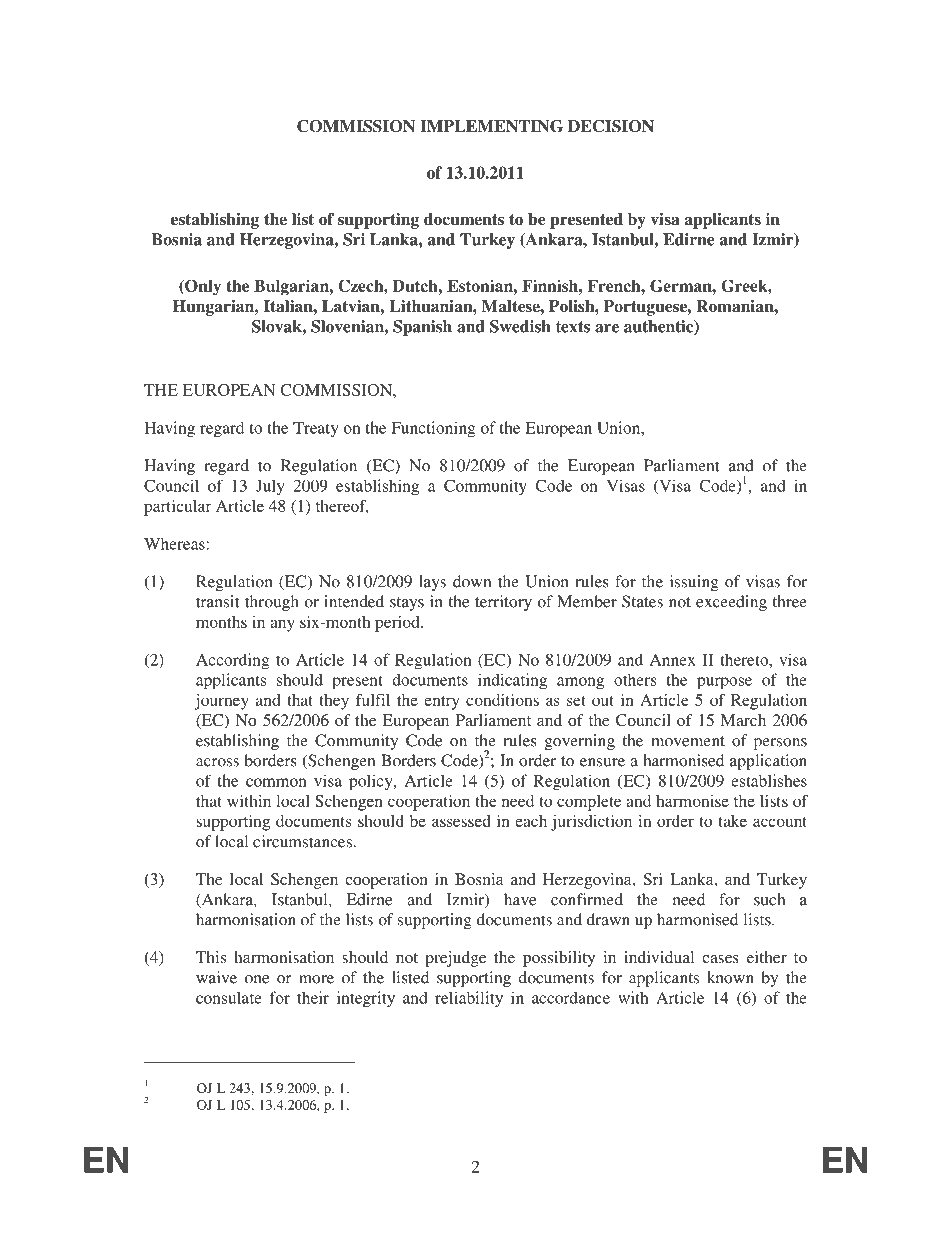  Describe the element at coordinates (673, 660) in the image. I see `Annex` at that location.
